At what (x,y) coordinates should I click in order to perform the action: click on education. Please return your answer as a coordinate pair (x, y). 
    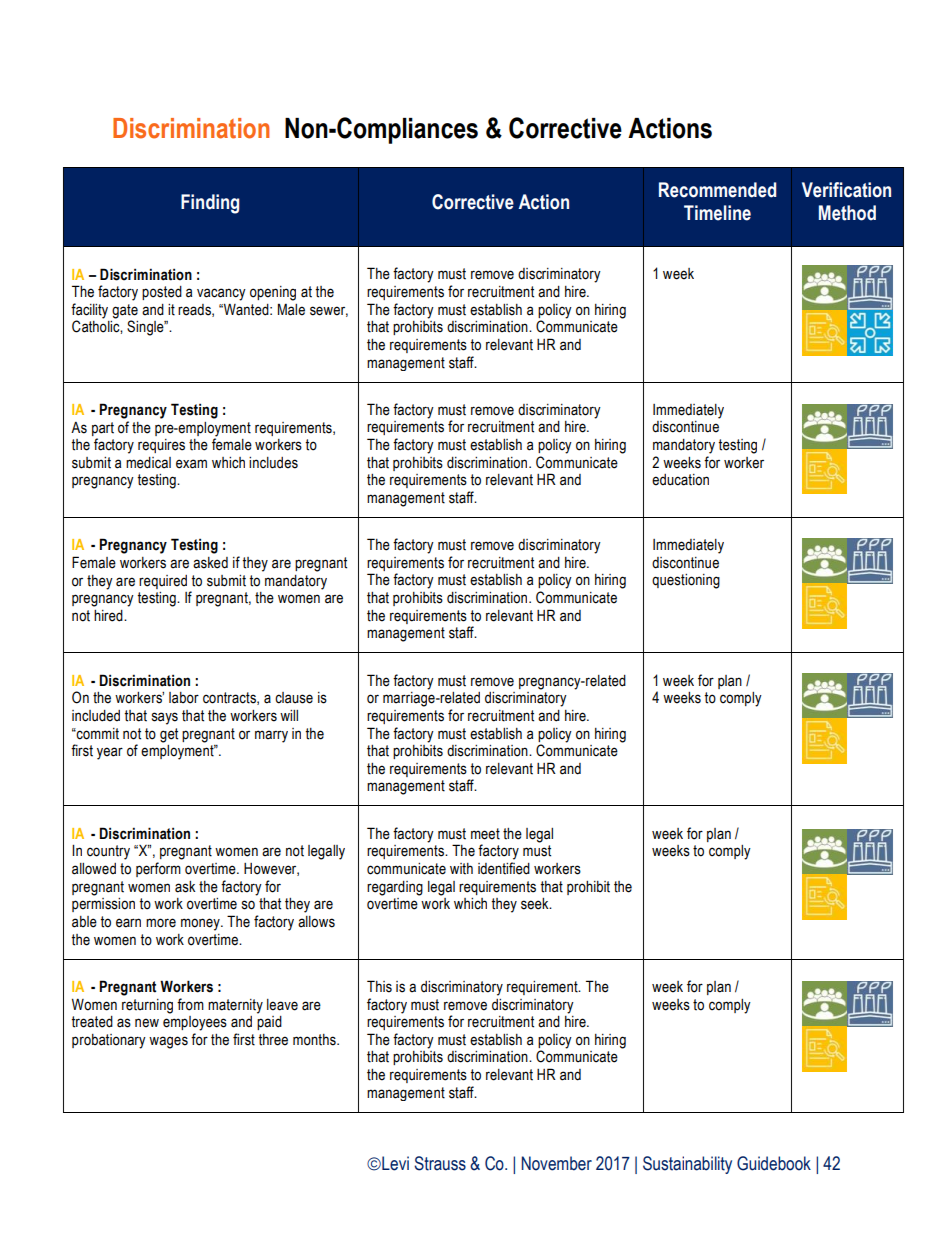
    Looking at the image, I should click on (680, 480).
